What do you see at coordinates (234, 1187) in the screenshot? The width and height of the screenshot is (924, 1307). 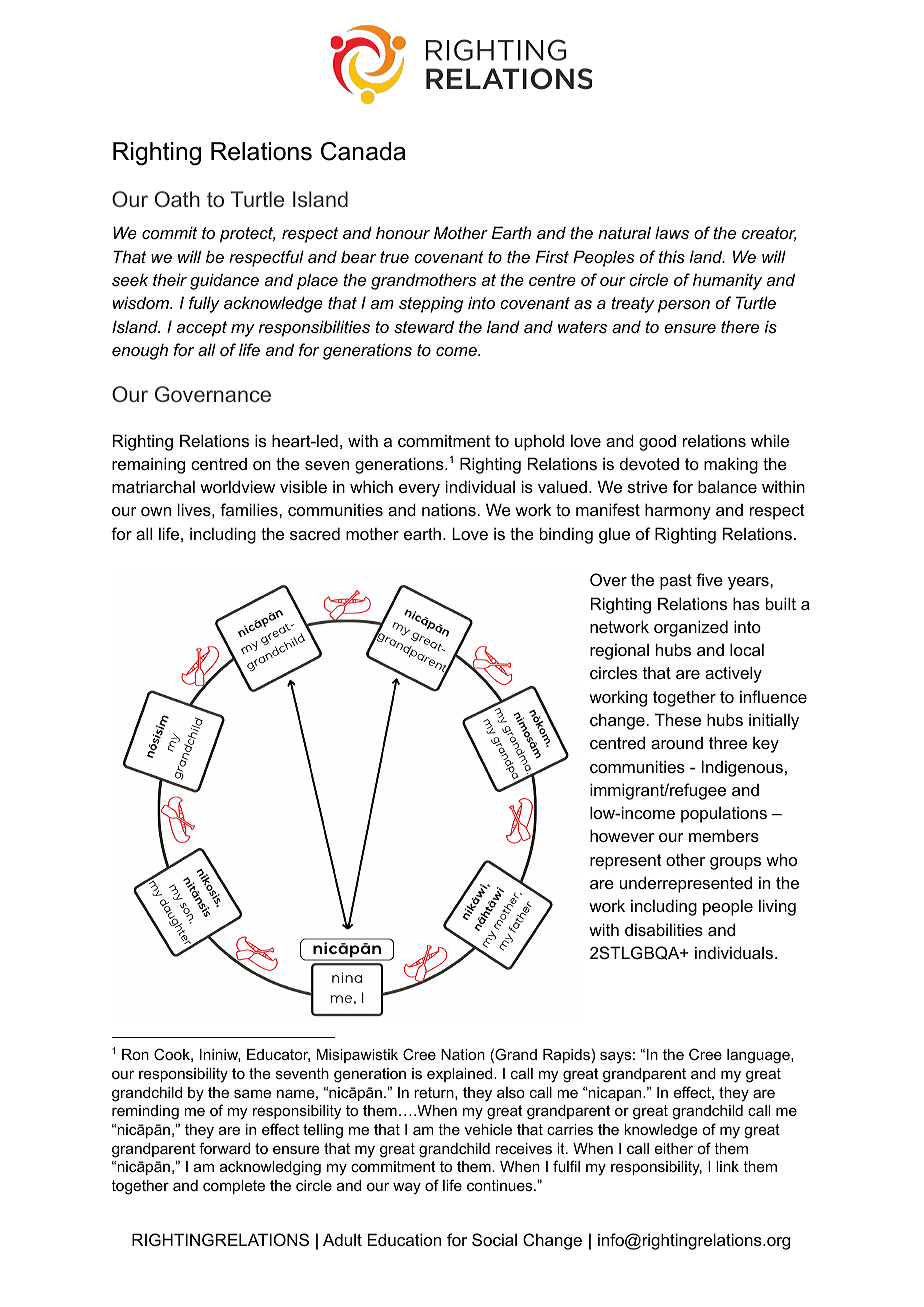 I see `complete` at bounding box center [234, 1187].
